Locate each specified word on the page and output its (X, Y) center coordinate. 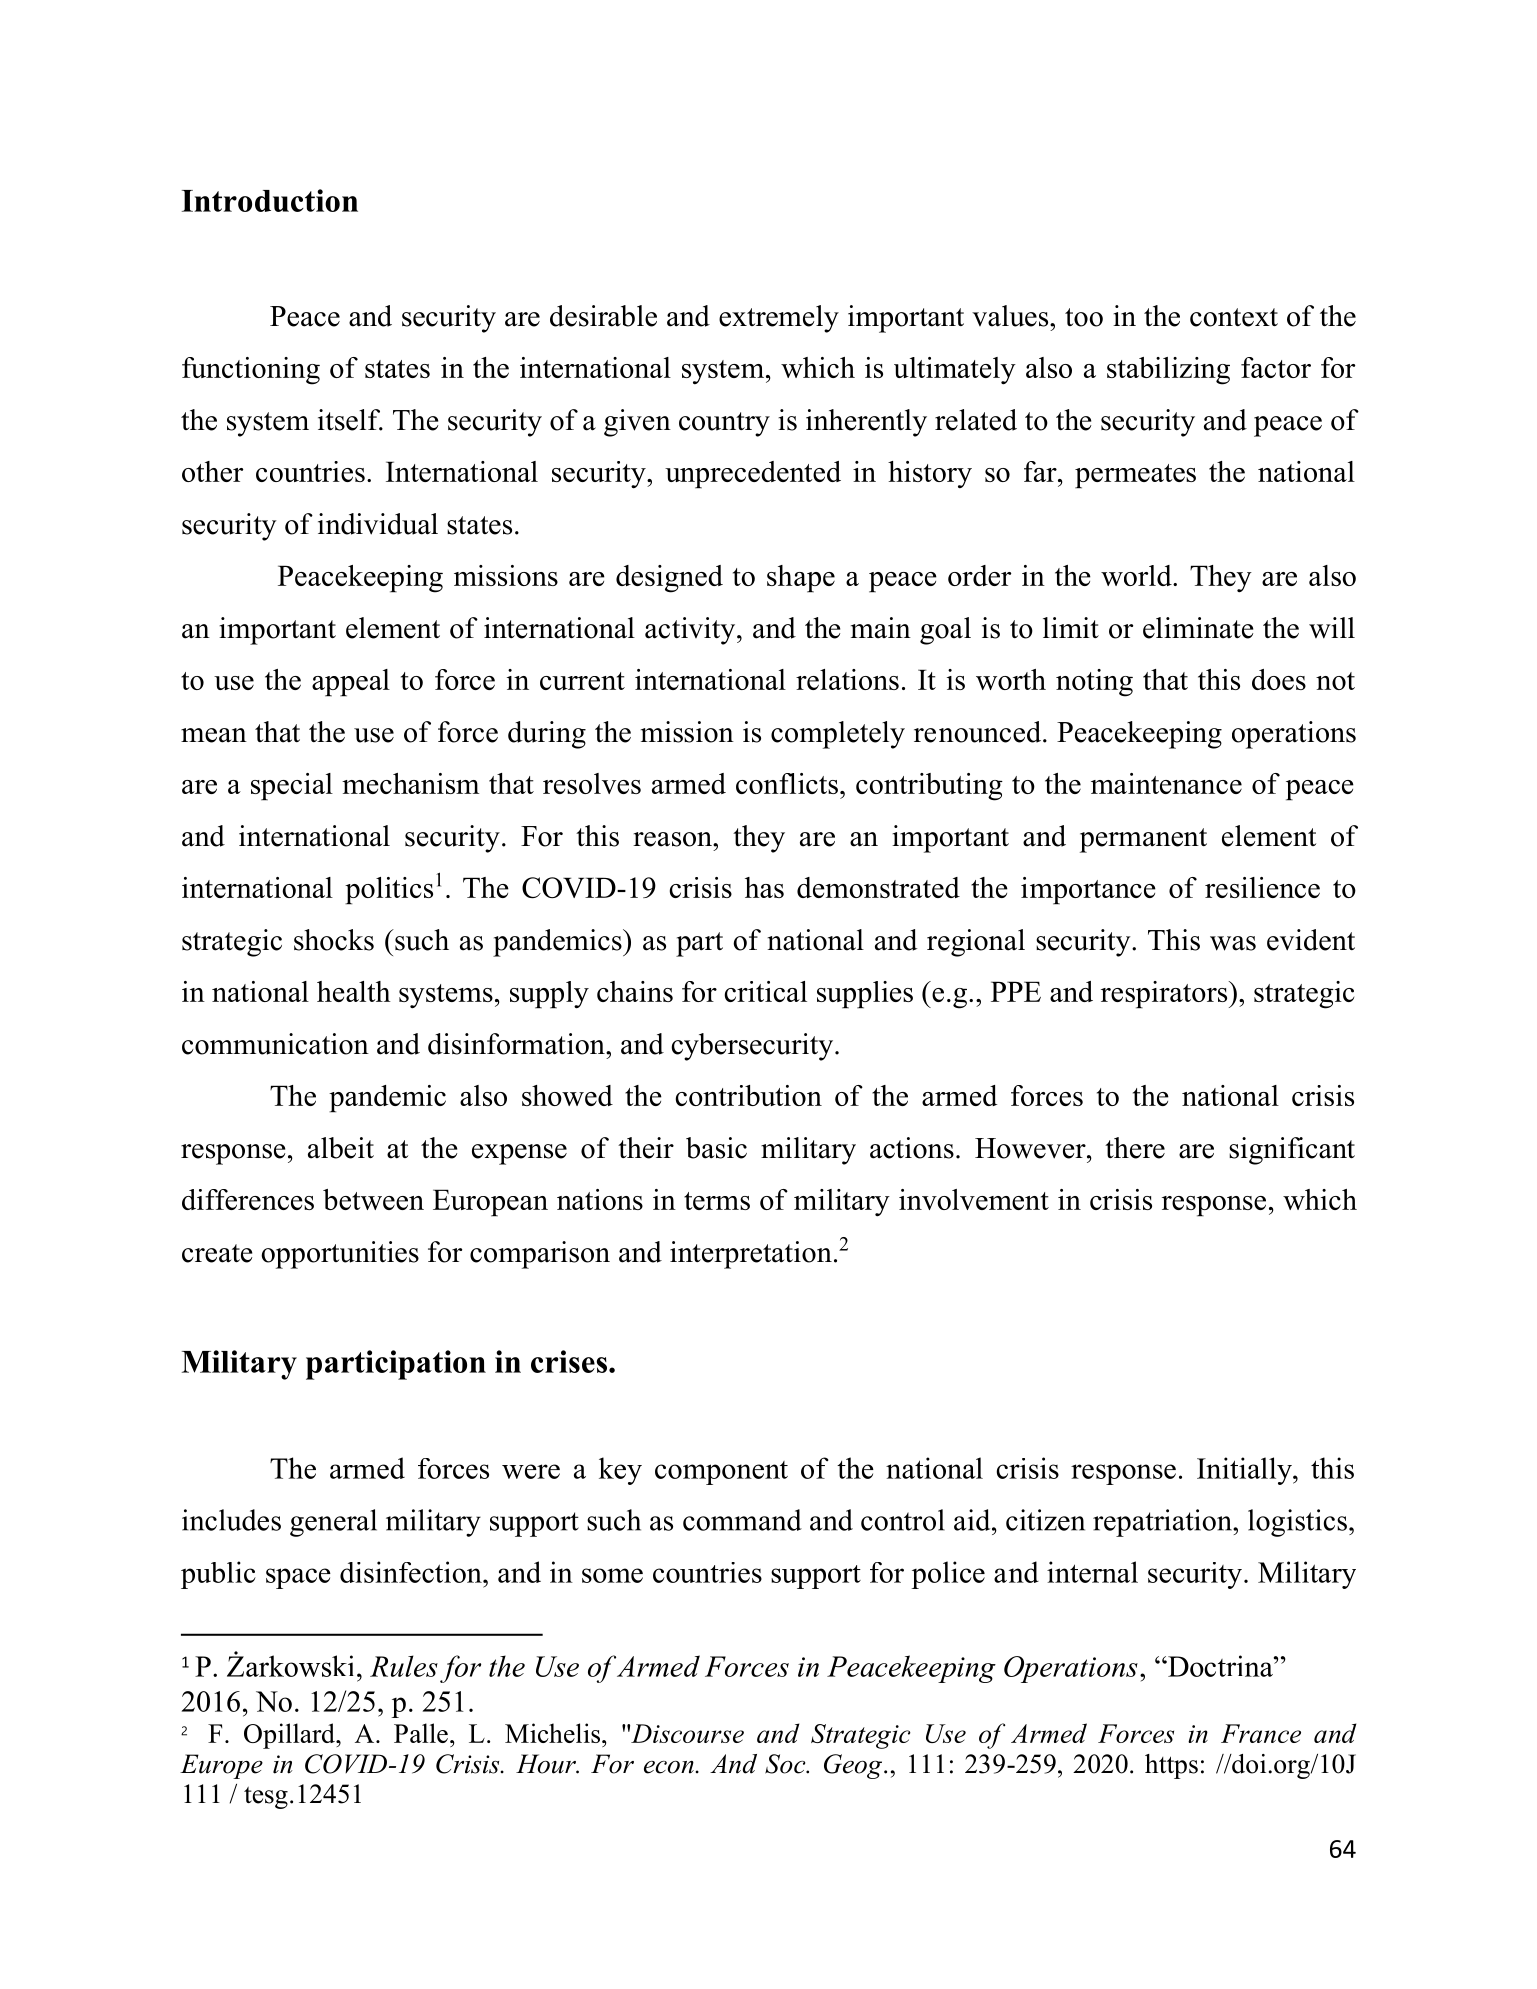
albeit (341, 1148)
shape (801, 579)
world (1137, 575)
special (292, 787)
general (333, 1523)
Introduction (270, 200)
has (764, 887)
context (1234, 317)
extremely (779, 319)
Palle (421, 1733)
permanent (1143, 840)
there (1135, 1148)
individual (378, 524)
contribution (749, 1095)
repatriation (1163, 1523)
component (721, 1473)
